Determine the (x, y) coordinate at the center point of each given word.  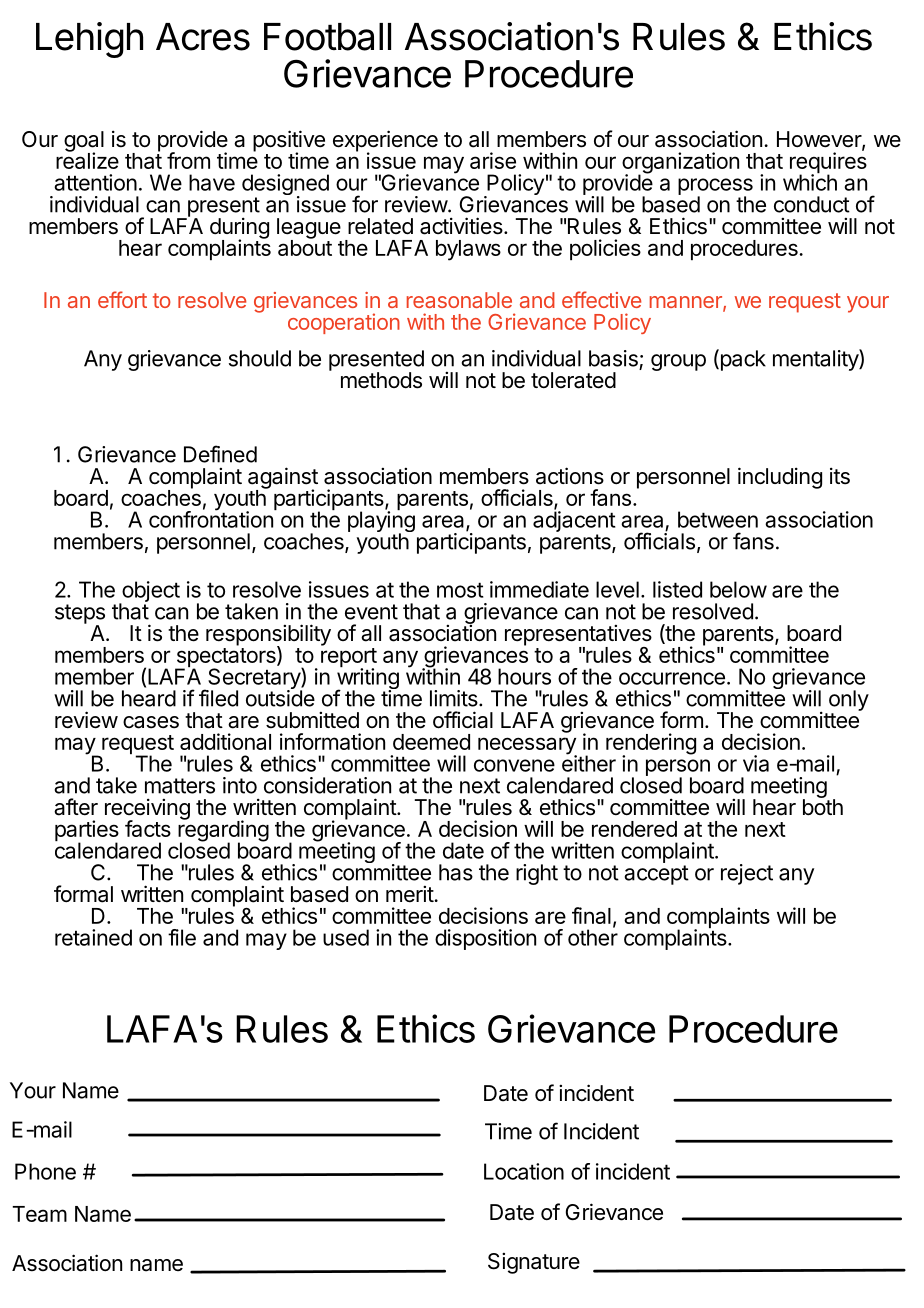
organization (680, 164)
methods (381, 380)
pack (742, 360)
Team (39, 1214)
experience (385, 142)
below (738, 589)
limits (455, 698)
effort (122, 299)
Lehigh (89, 40)
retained (93, 937)
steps (80, 615)
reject (747, 874)
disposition (485, 939)
